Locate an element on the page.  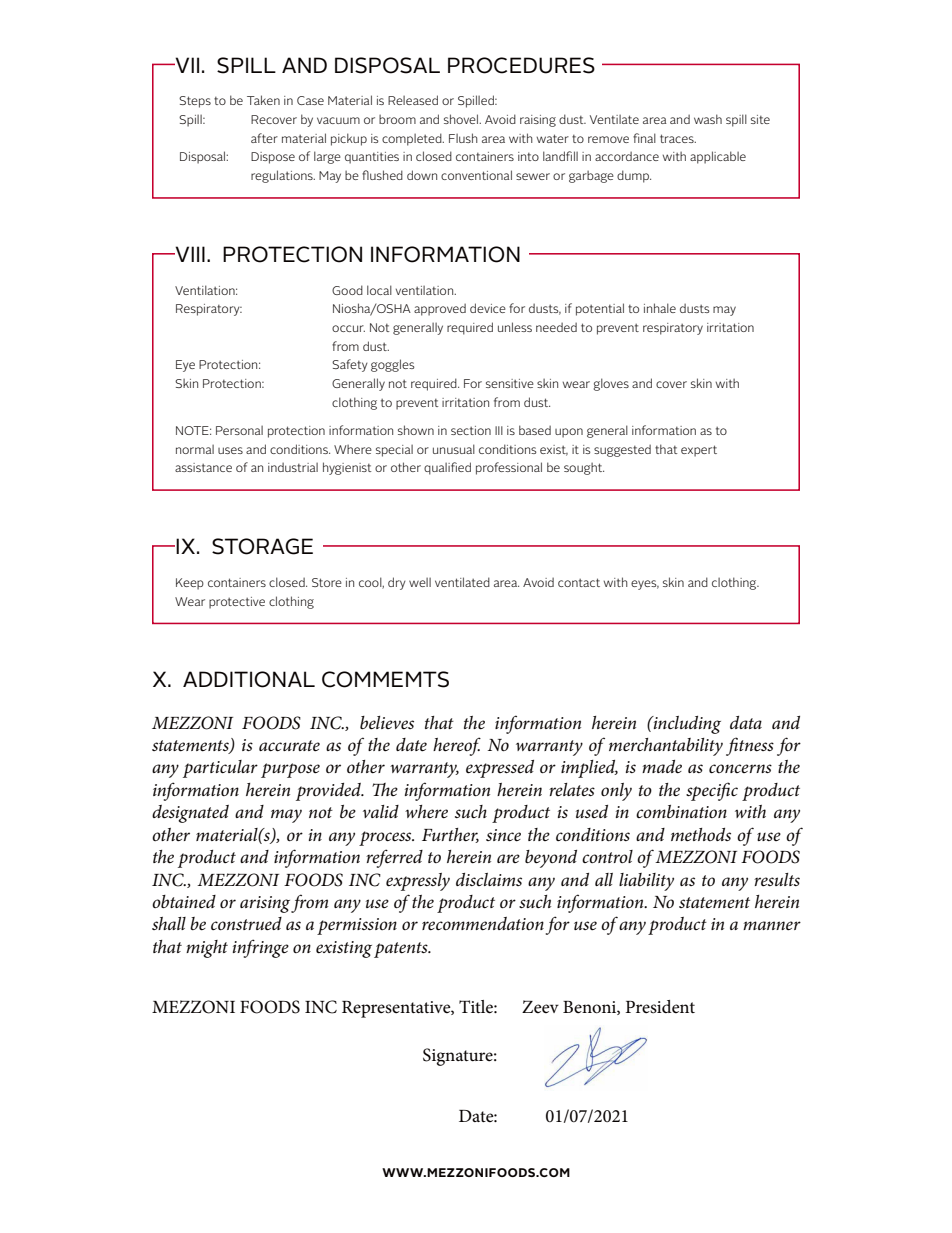
expert is located at coordinates (699, 451).
